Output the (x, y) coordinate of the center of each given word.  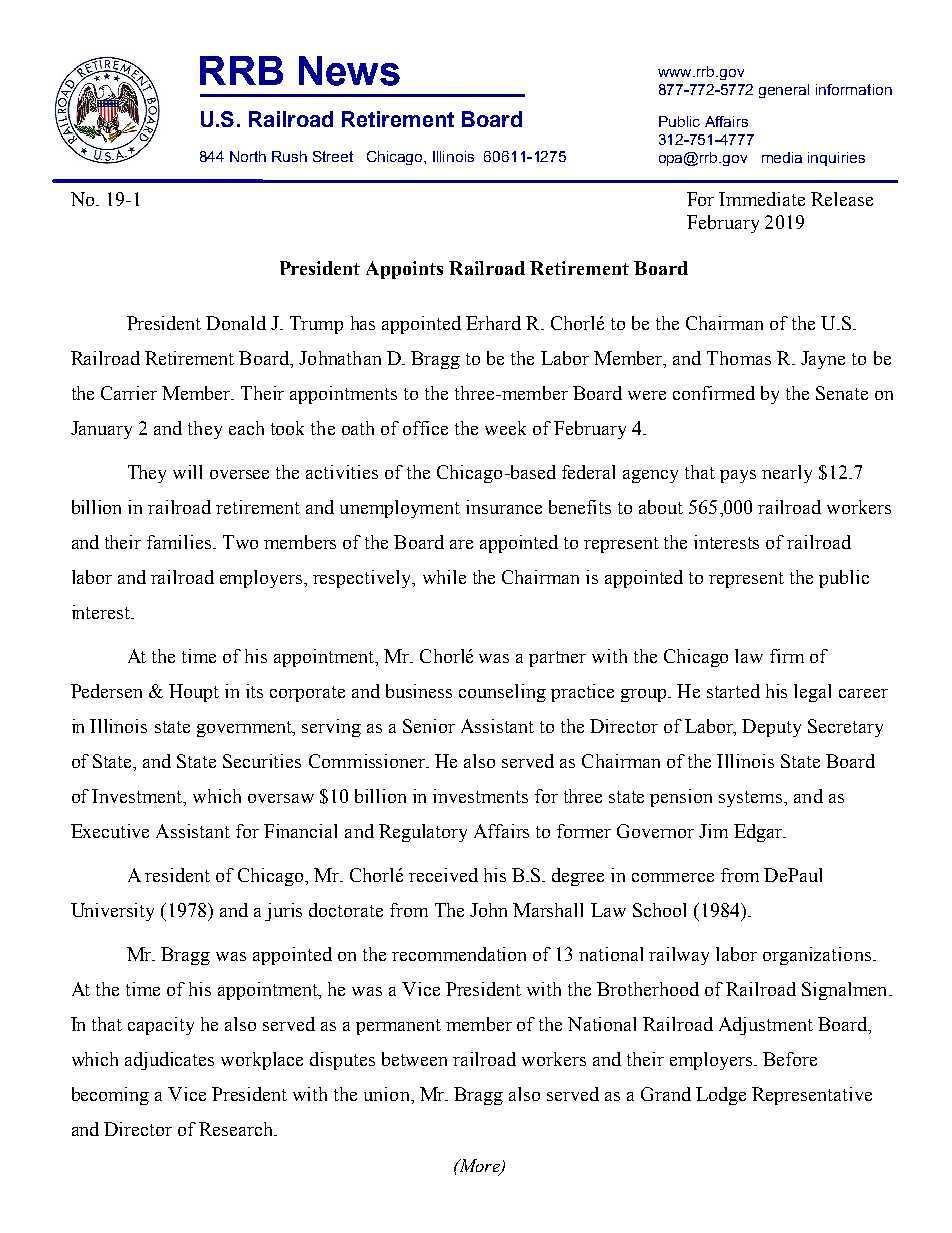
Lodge (721, 1096)
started (733, 691)
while (444, 577)
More (479, 1167)
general (784, 91)
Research (237, 1129)
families (180, 542)
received (443, 875)
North (248, 156)
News (349, 71)
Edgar (759, 833)
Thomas (739, 358)
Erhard (493, 323)
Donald (236, 323)
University (112, 912)
